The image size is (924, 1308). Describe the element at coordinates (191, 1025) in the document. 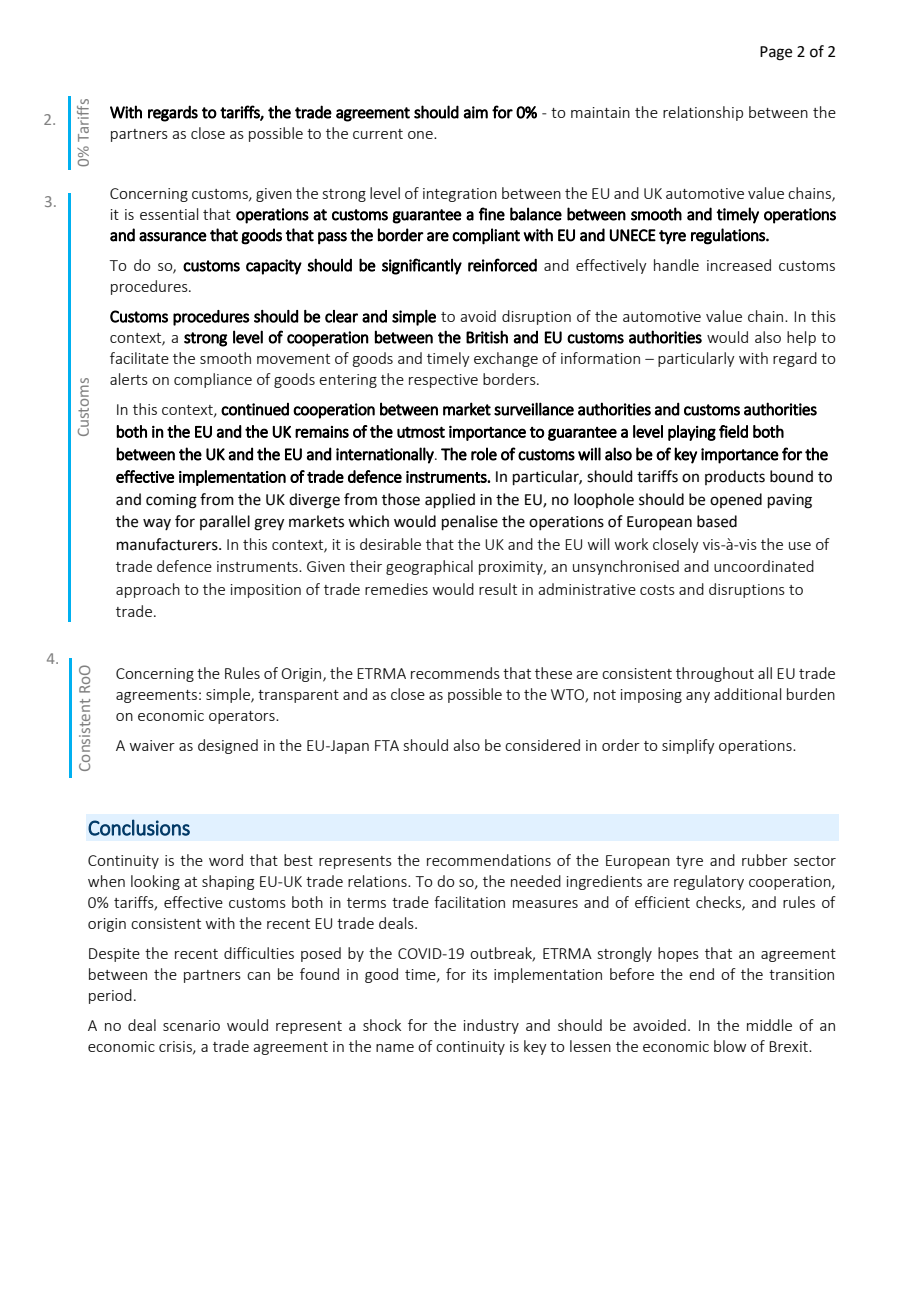

I see `scenario` at that location.
